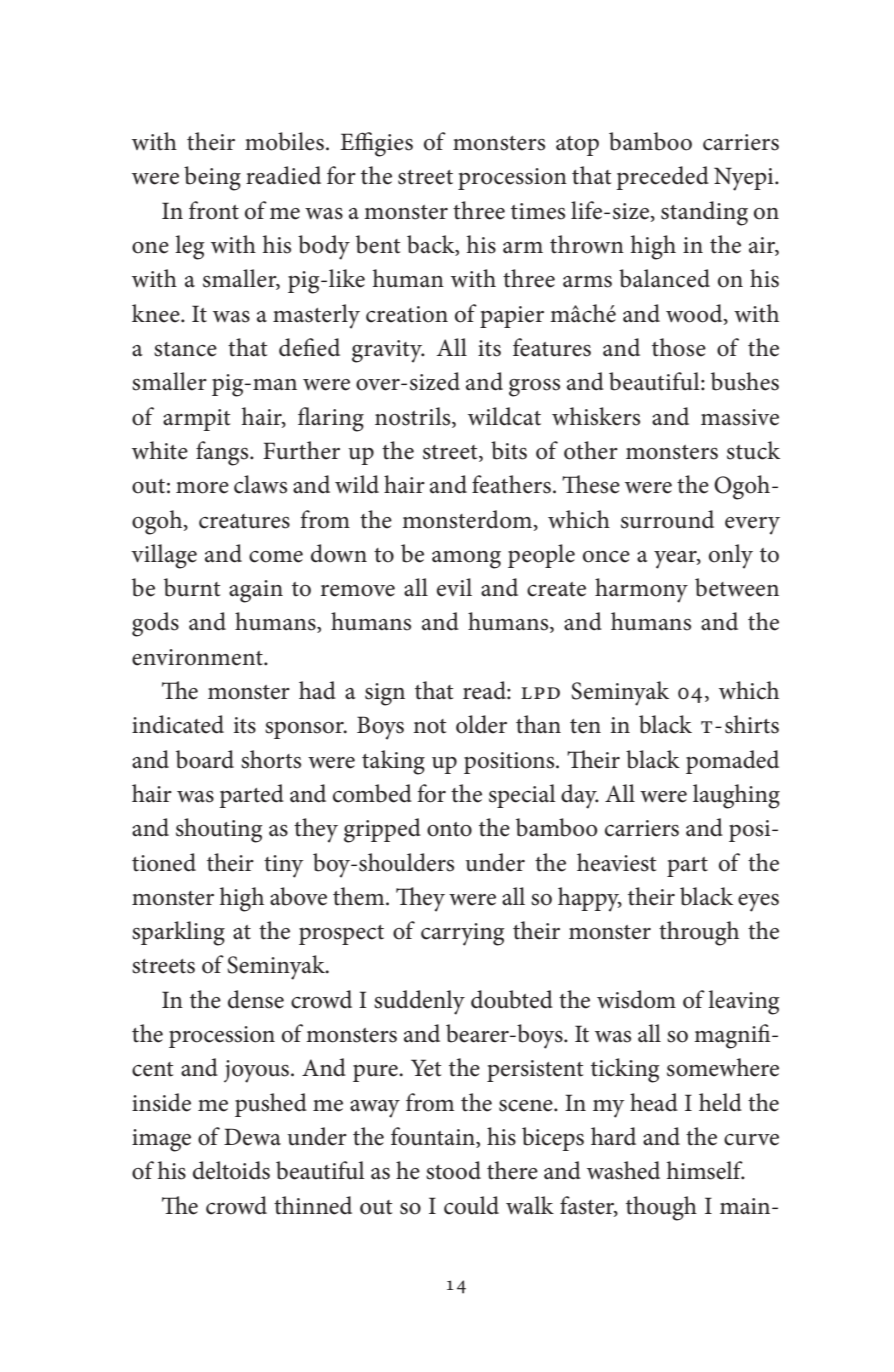  Describe the element at coordinates (641, 590) in the screenshot. I see `harmony` at that location.
